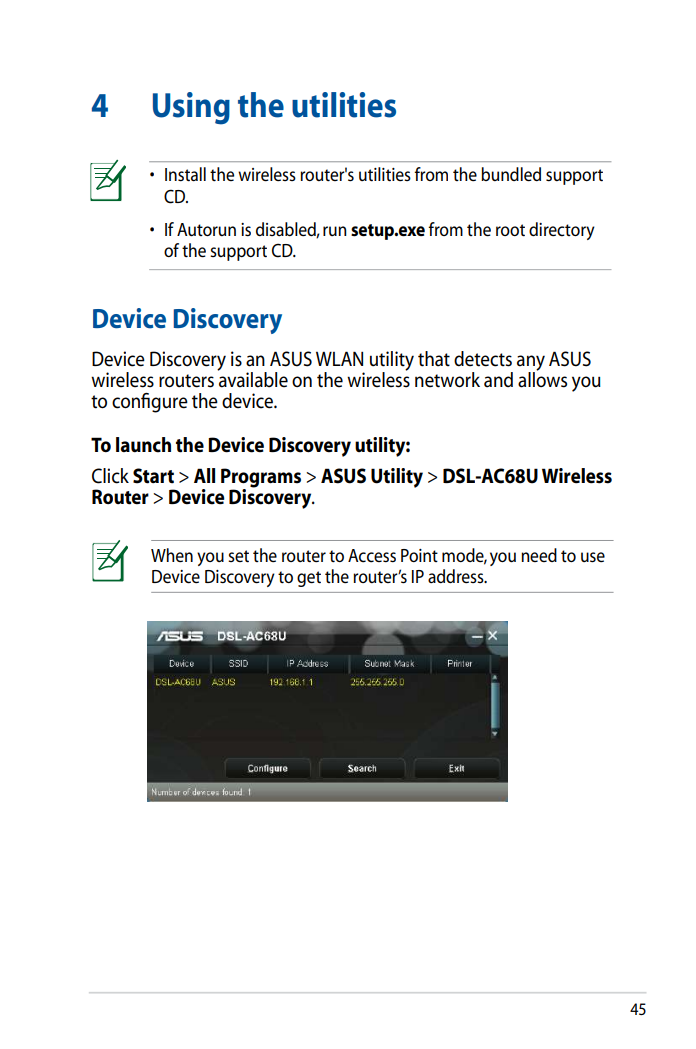 This document has width=696, height=1049. Describe the element at coordinates (510, 230) in the document. I see `root` at that location.
